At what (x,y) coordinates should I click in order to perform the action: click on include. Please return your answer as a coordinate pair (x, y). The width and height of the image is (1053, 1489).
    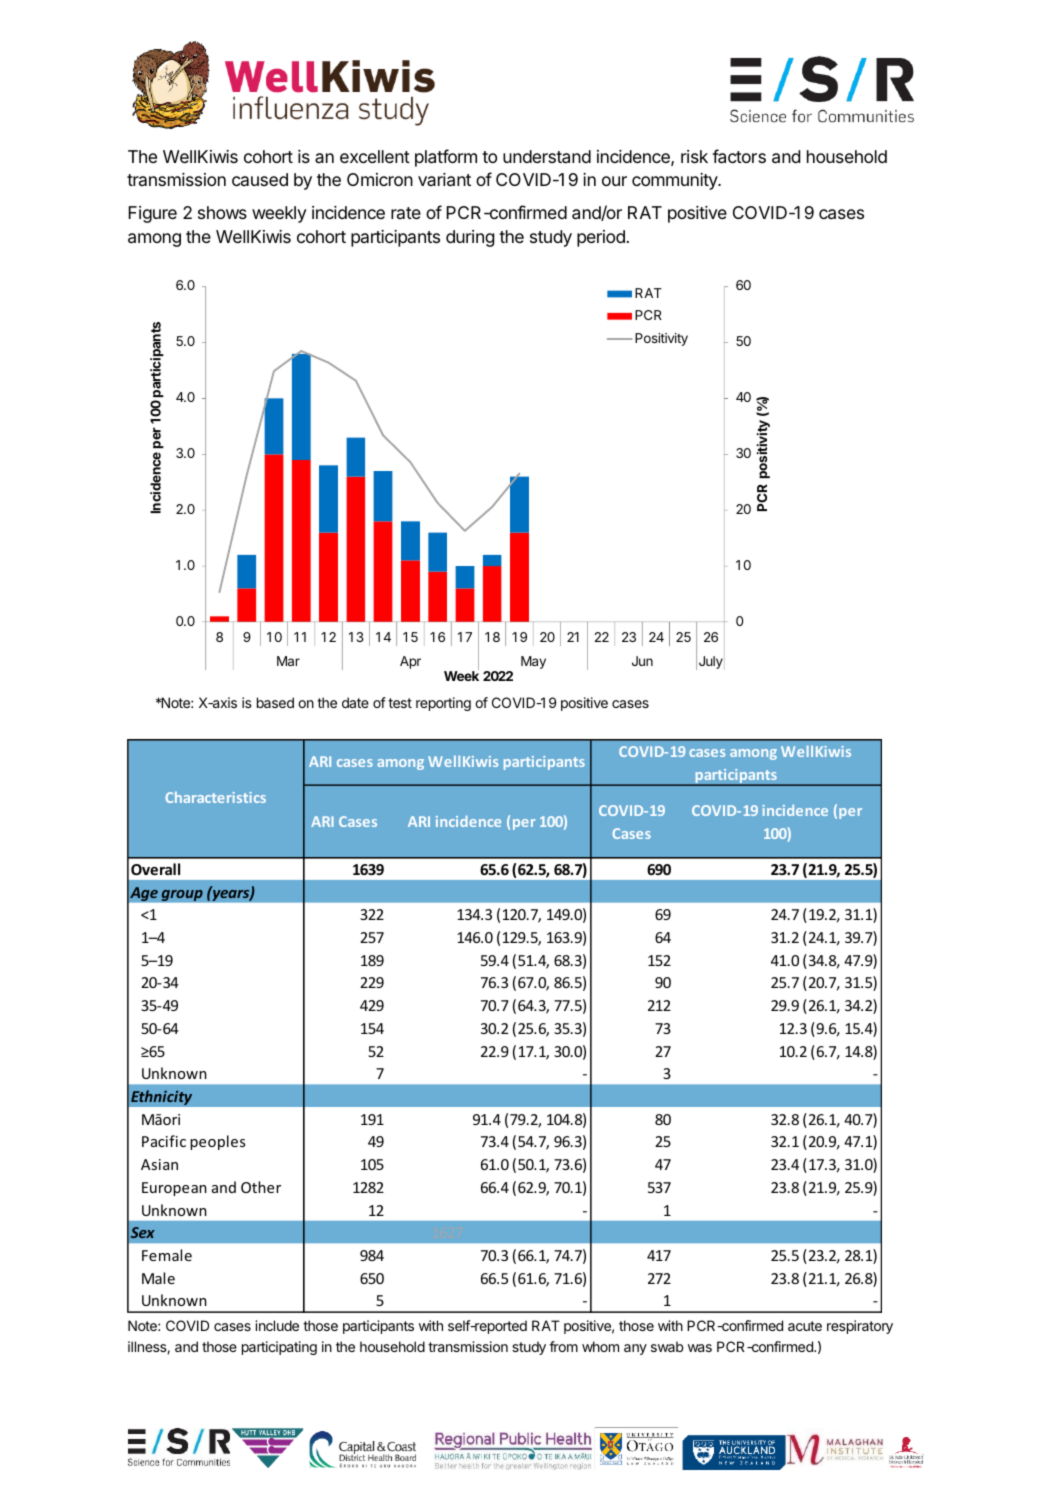
    Looking at the image, I should click on (277, 1325).
